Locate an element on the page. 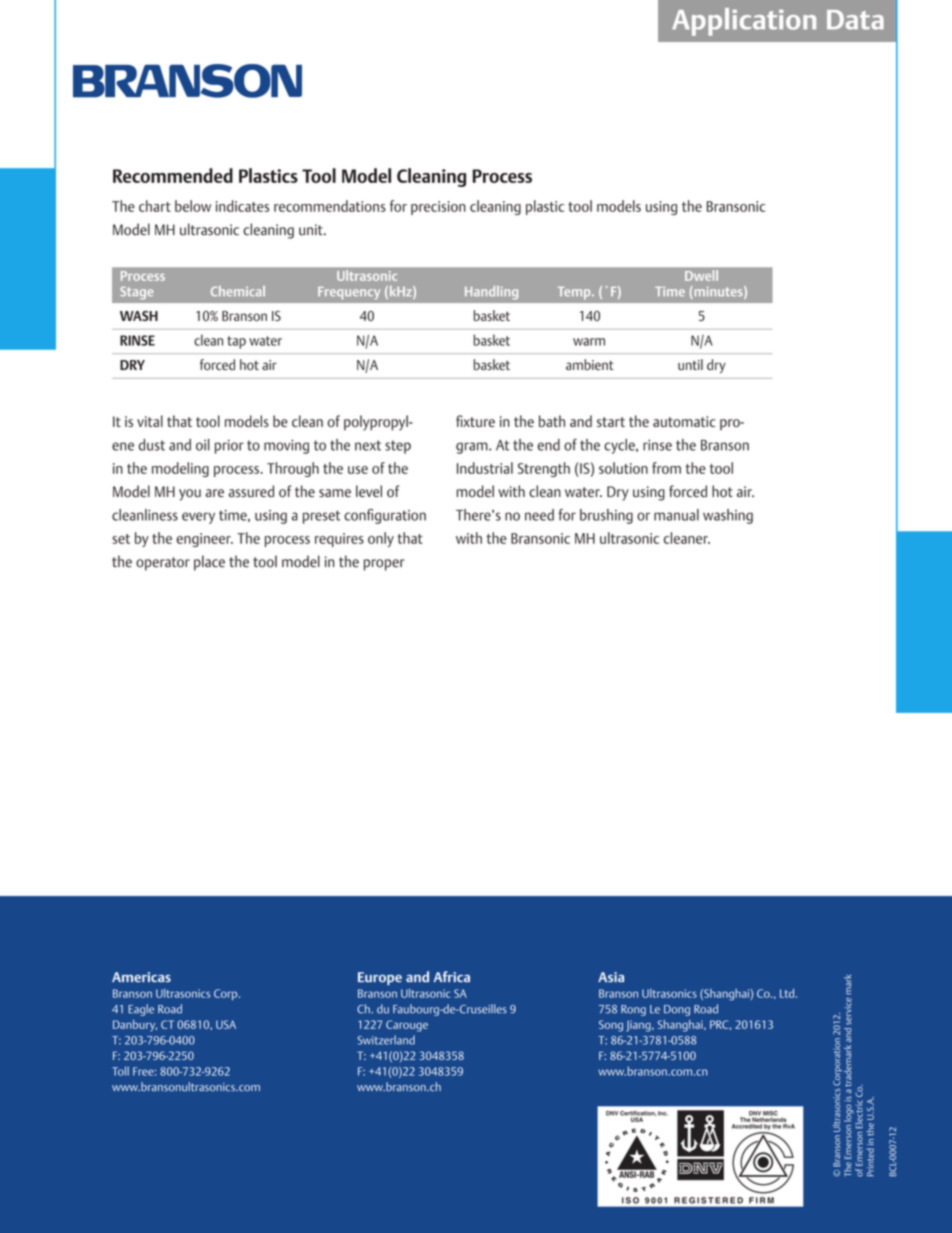  precision is located at coordinates (438, 208).
